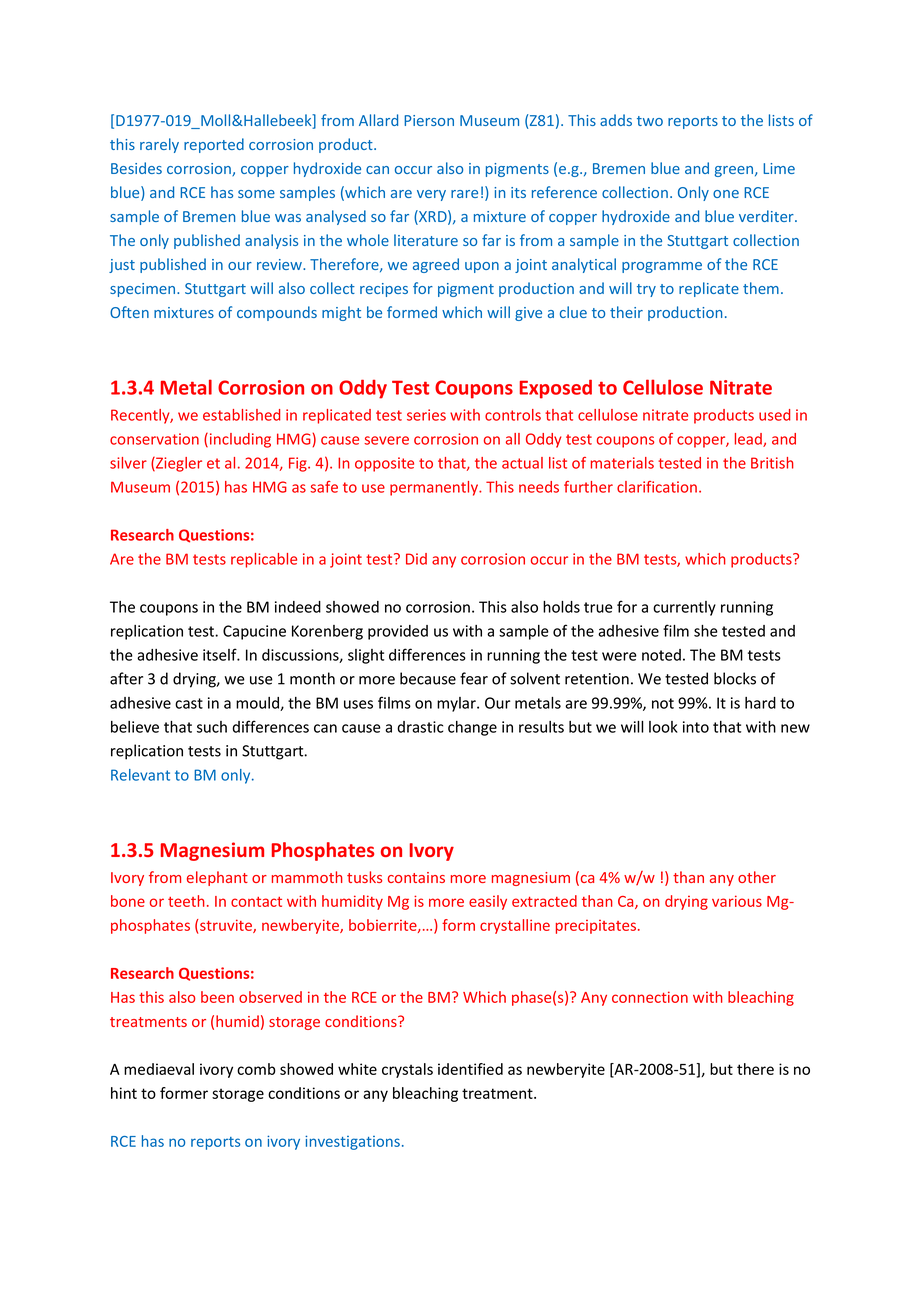  What do you see at coordinates (650, 997) in the screenshot?
I see `connection` at bounding box center [650, 997].
